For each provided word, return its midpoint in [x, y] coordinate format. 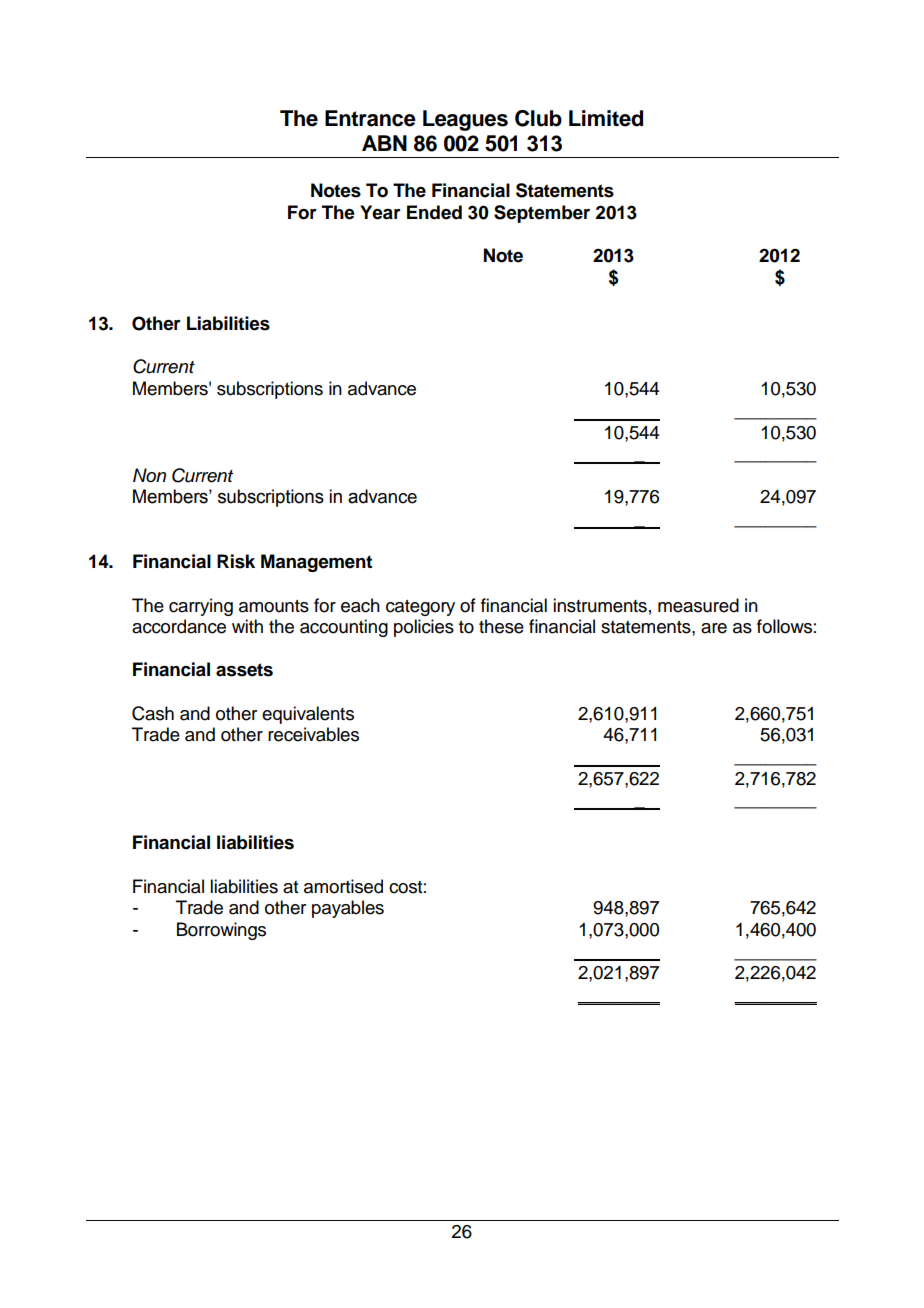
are [714, 628]
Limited [606, 118]
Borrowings [221, 931]
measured [698, 605]
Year [380, 212]
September [542, 214]
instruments [600, 605]
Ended [434, 212]
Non [149, 475]
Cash [153, 713]
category [420, 608]
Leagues [465, 120]
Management [316, 563]
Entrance [370, 118]
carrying [201, 607]
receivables [313, 734]
